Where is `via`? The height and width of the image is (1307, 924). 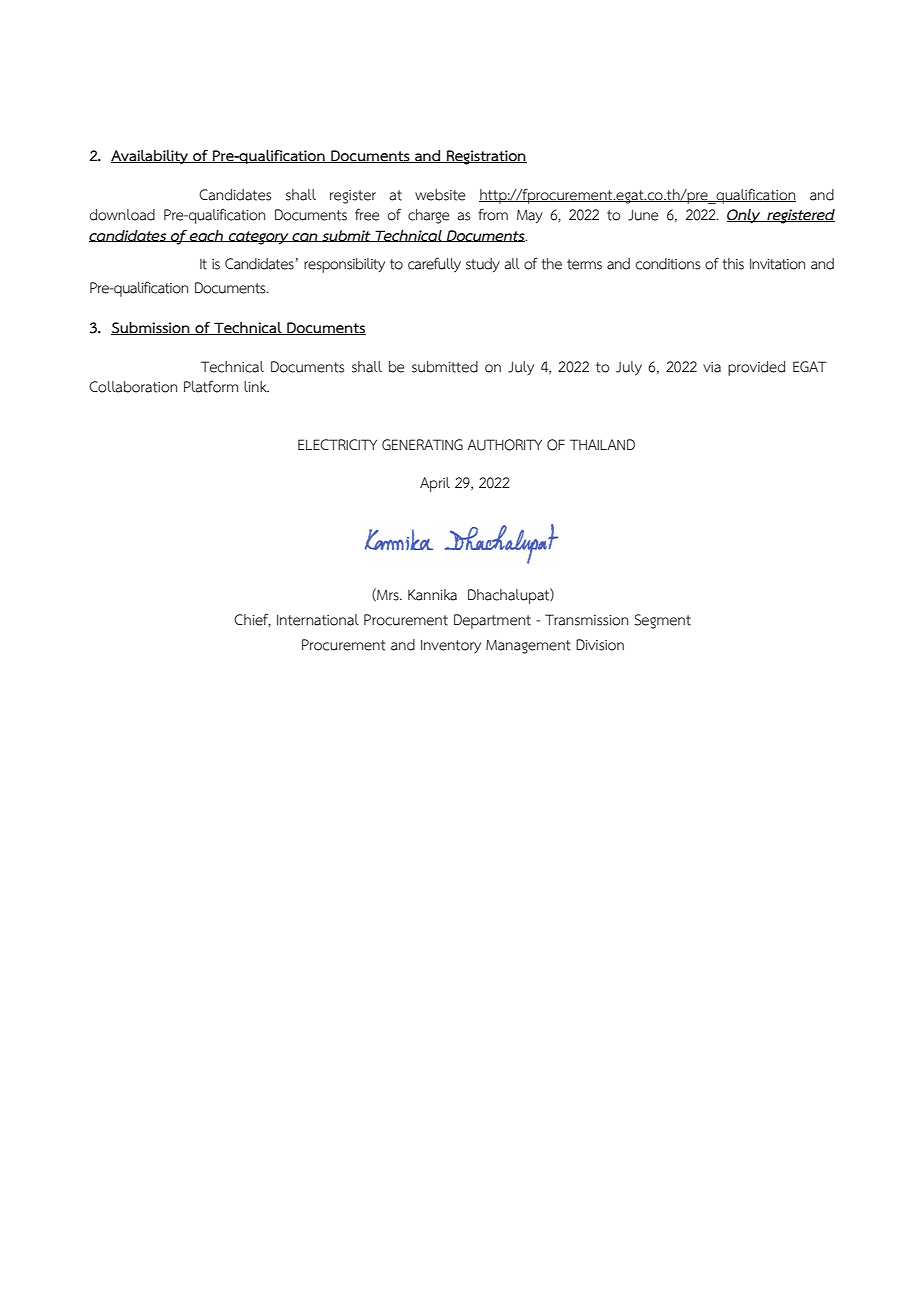 via is located at coordinates (712, 367).
